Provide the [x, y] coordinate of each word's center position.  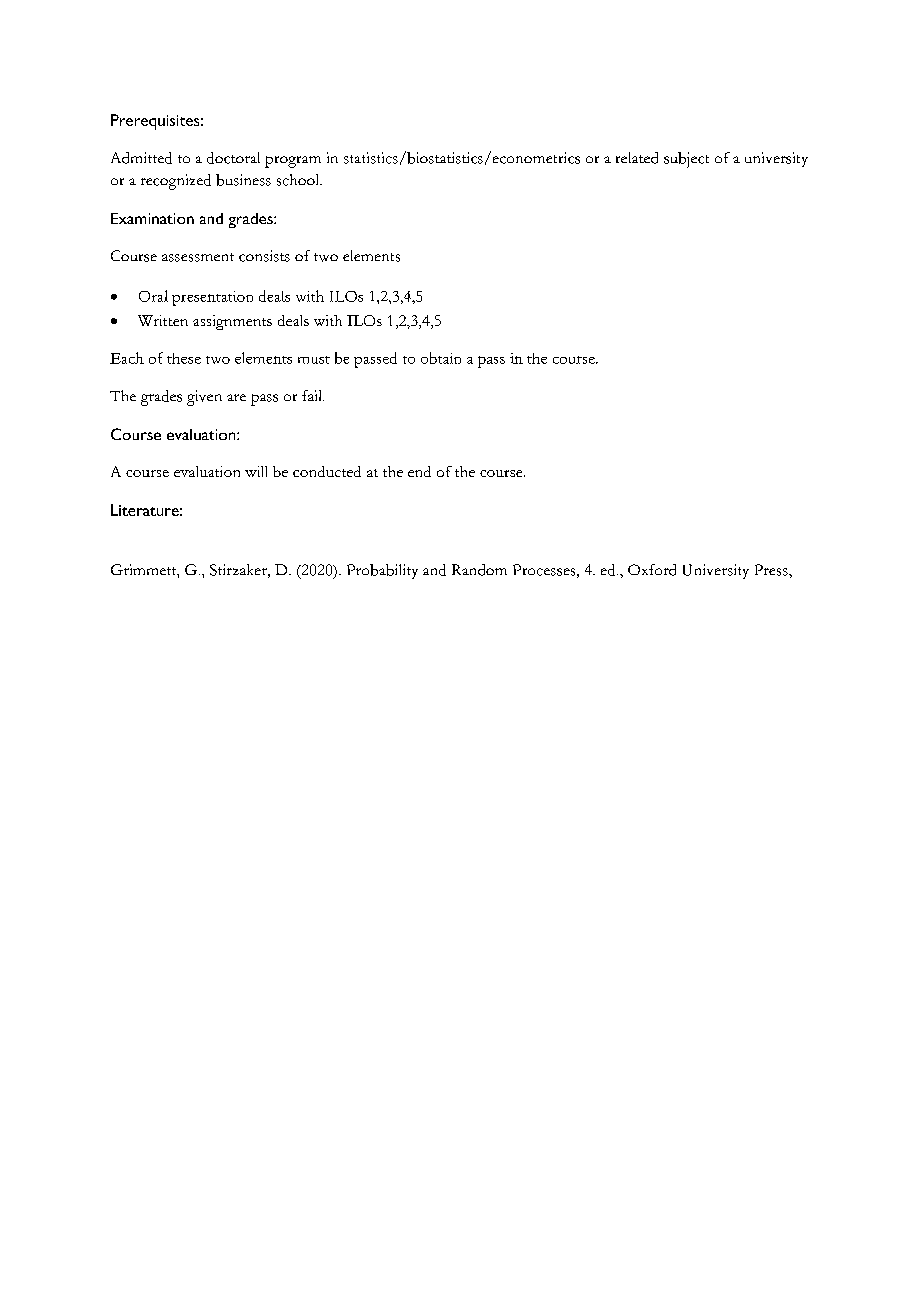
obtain [441, 358]
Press [772, 570]
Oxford [652, 570]
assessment [198, 257]
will [256, 471]
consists [264, 256]
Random [479, 570]
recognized [176, 182]
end [419, 471]
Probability [382, 571]
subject [686, 160]
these [184, 358]
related [637, 158]
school [299, 180]
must [314, 360]
